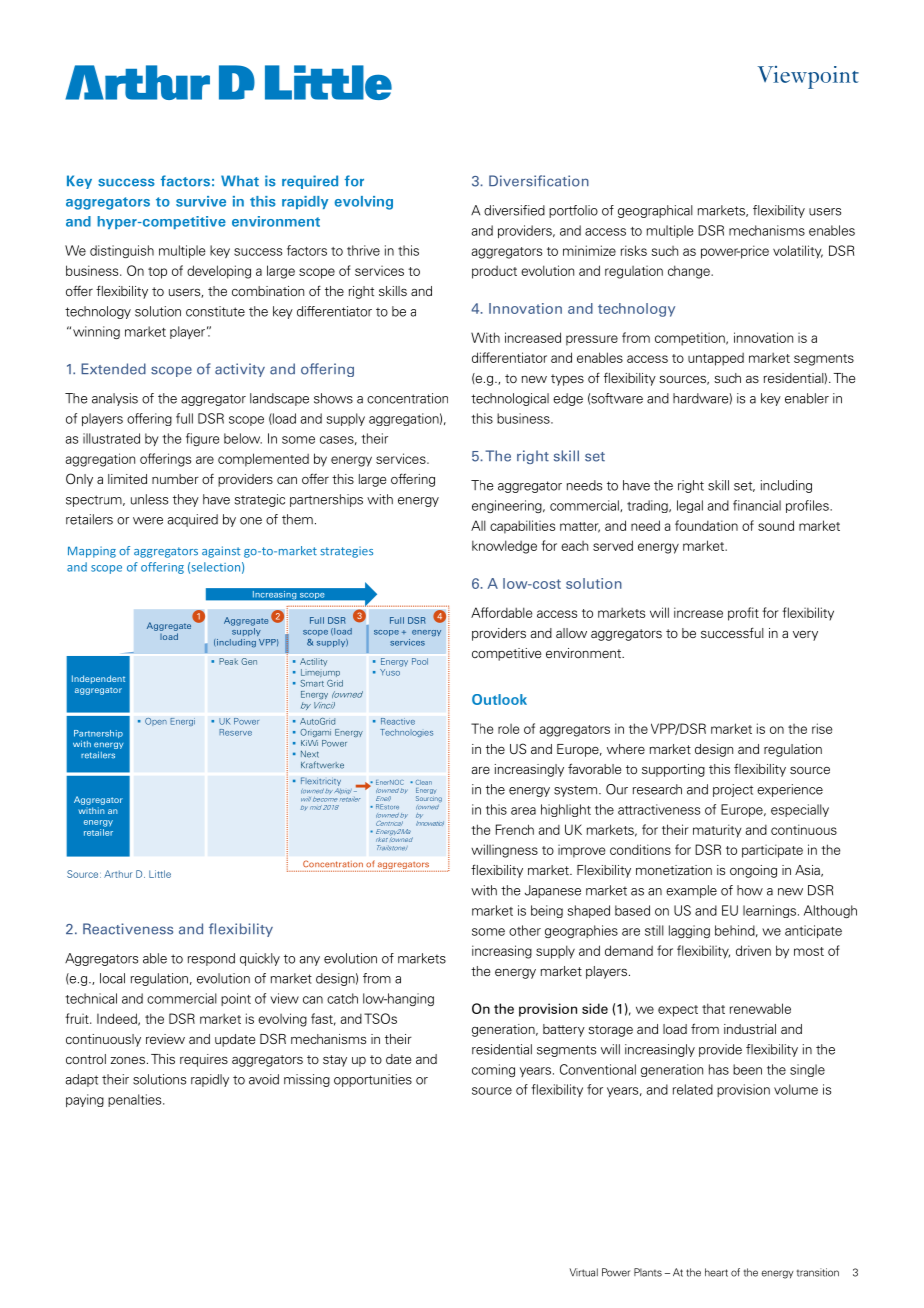  What do you see at coordinates (201, 201) in the screenshot?
I see `survive` at bounding box center [201, 201].
